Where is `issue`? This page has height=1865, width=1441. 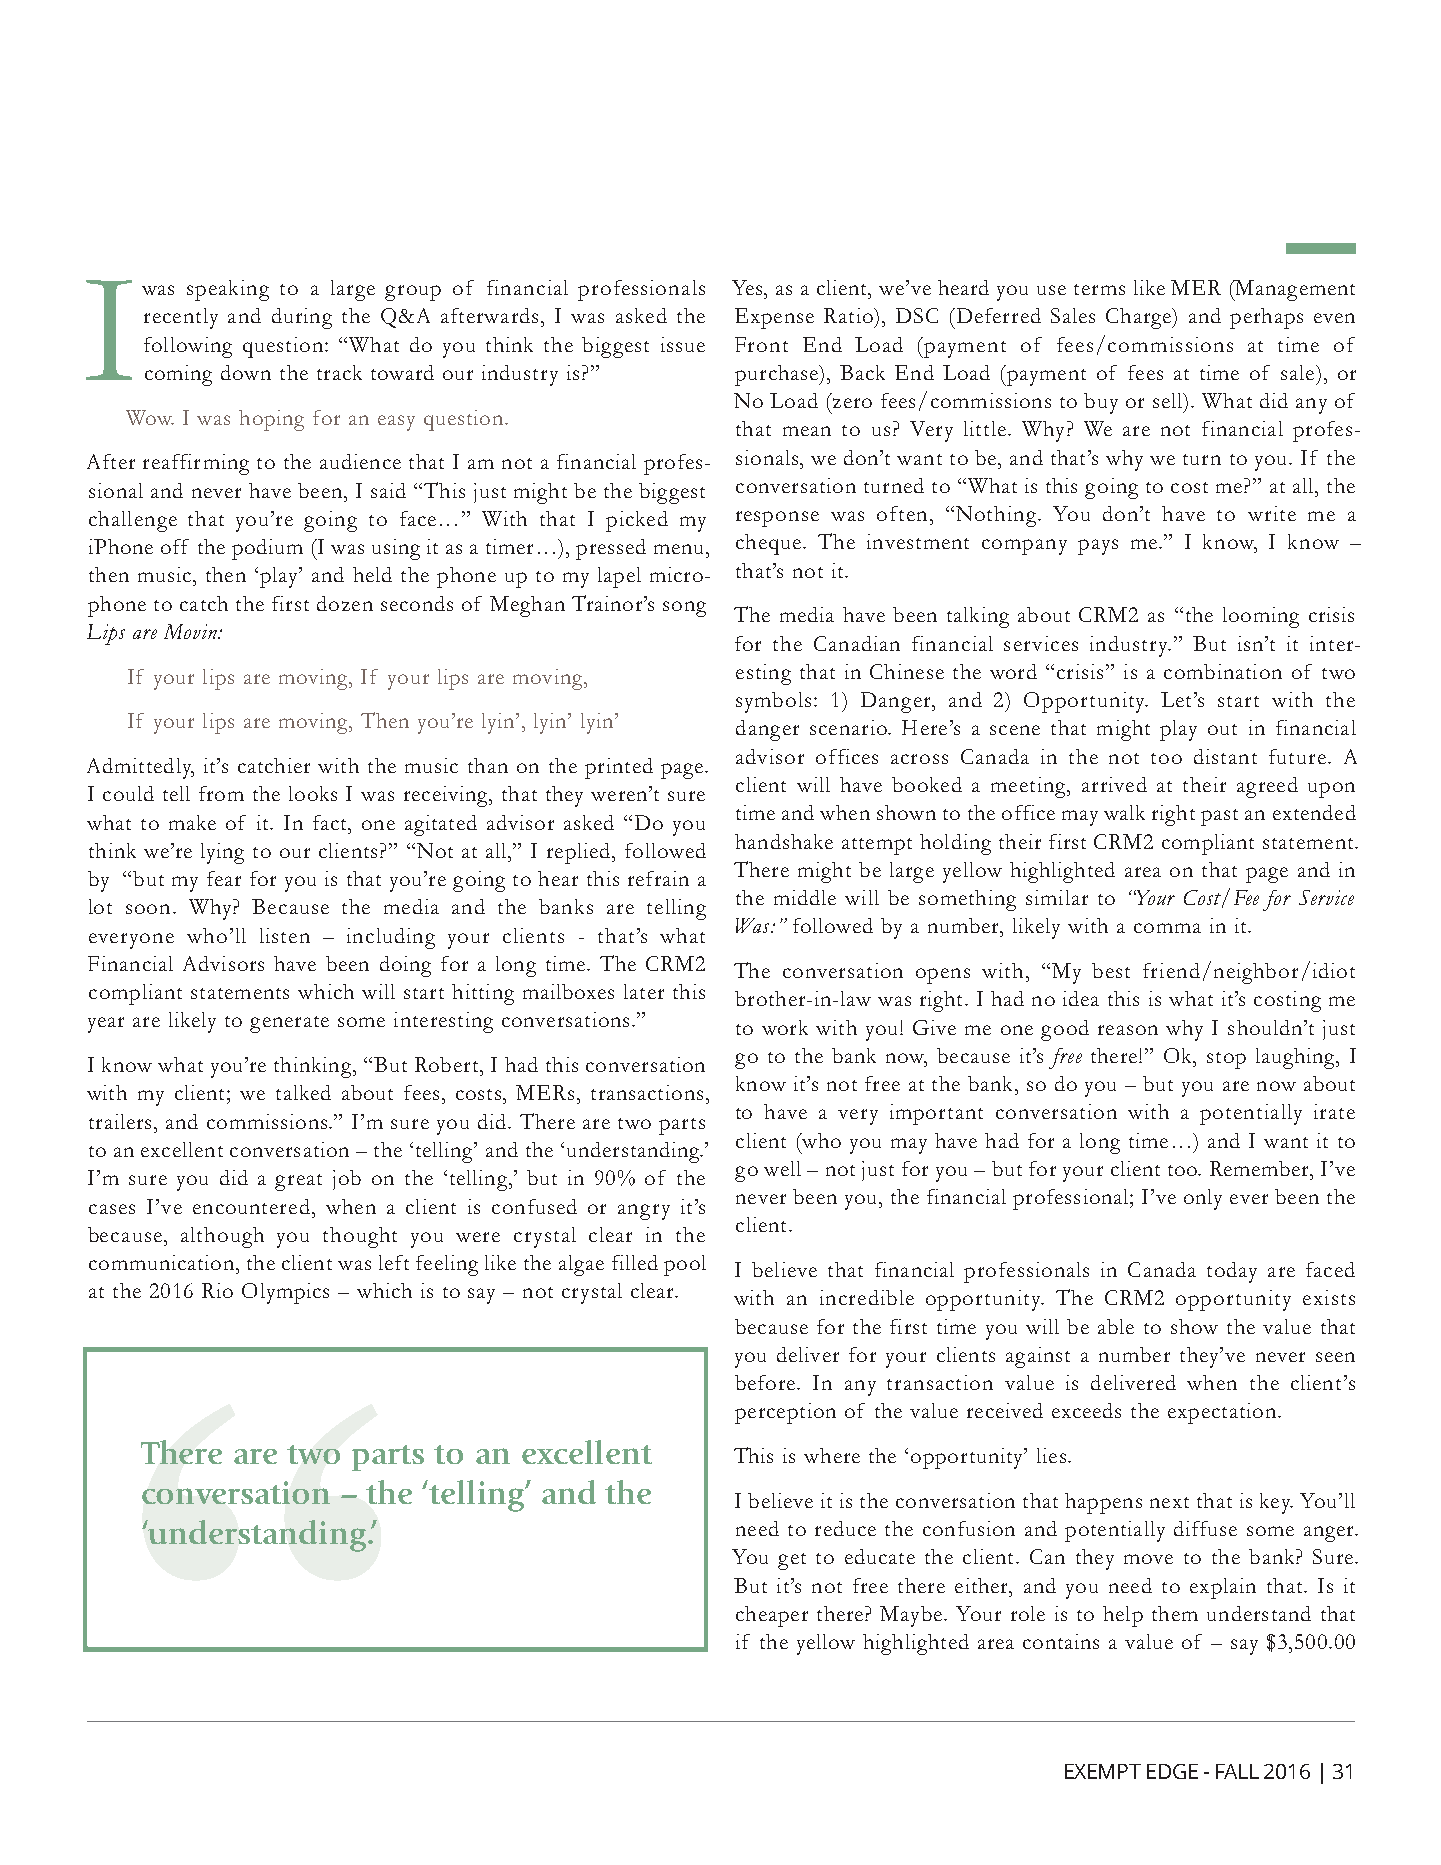
issue is located at coordinates (683, 344).
